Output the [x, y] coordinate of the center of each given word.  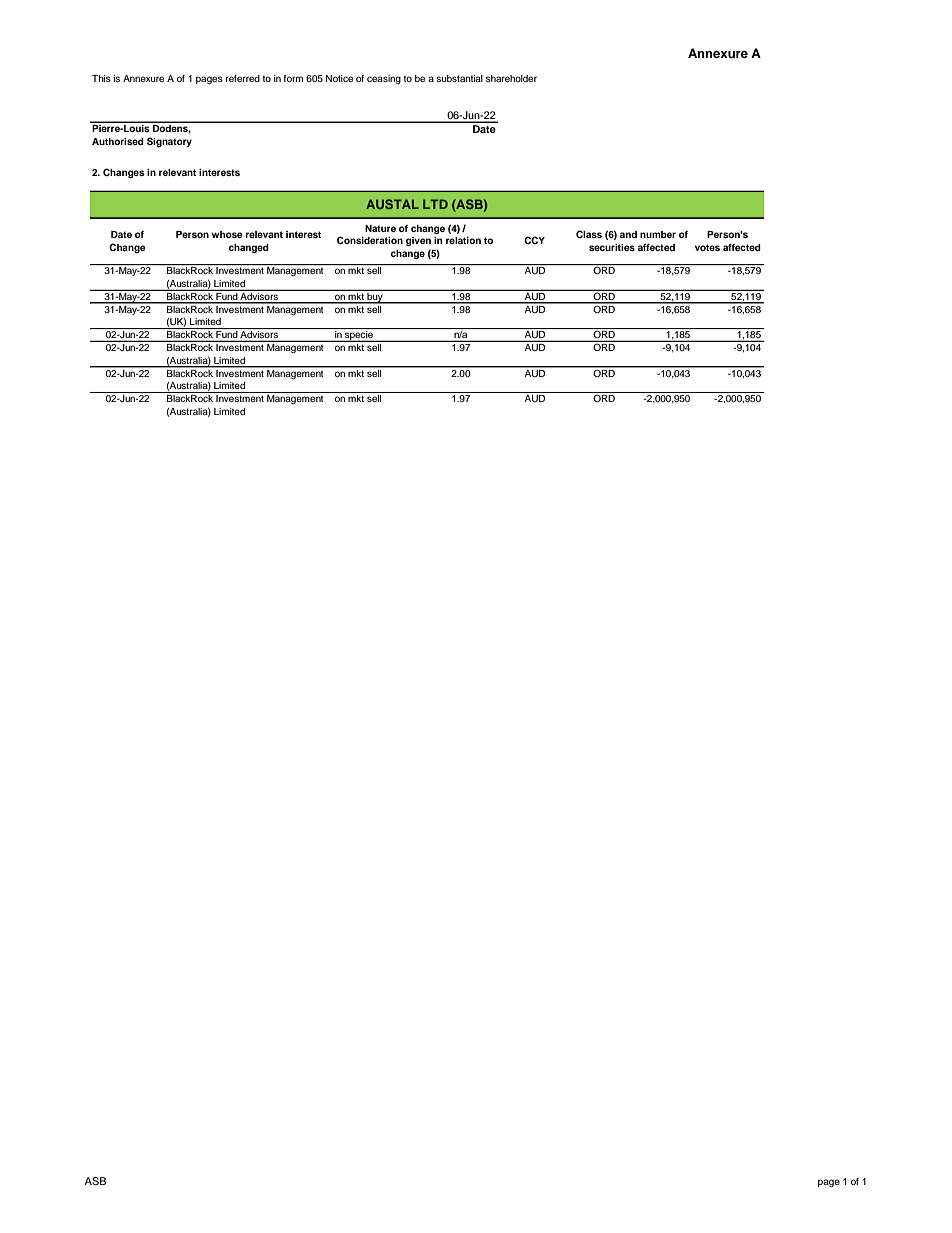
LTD [435, 204]
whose [227, 234]
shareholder [511, 78]
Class [589, 234]
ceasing [384, 79]
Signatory [169, 142]
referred [243, 78]
